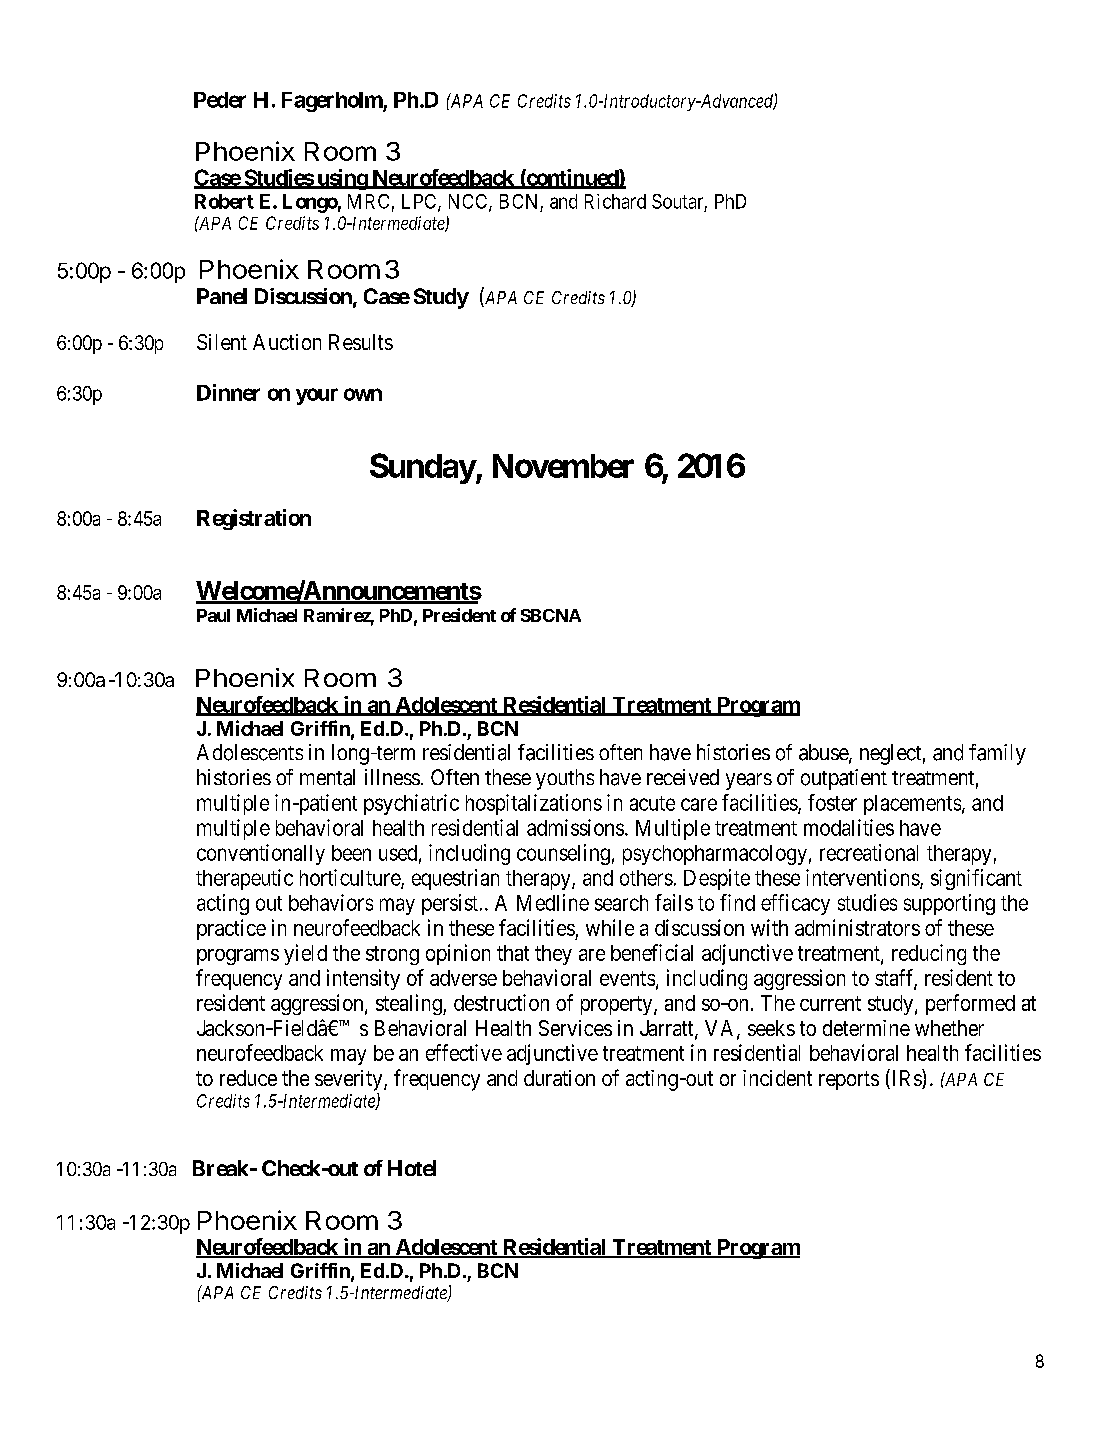 The image size is (1111, 1438). I want to click on abuse, so click(824, 753).
